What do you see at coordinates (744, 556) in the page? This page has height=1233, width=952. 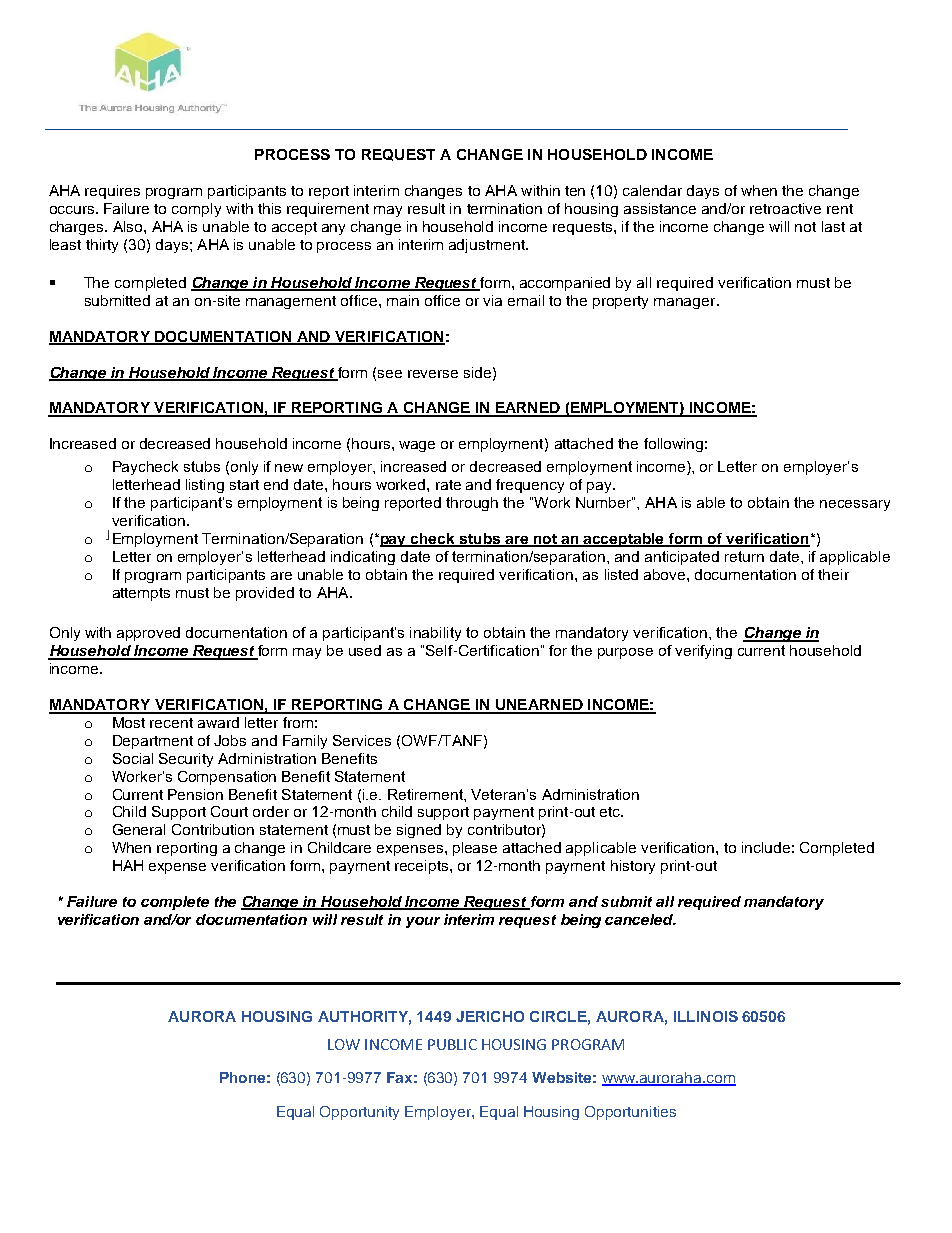 I see `return` at bounding box center [744, 556].
